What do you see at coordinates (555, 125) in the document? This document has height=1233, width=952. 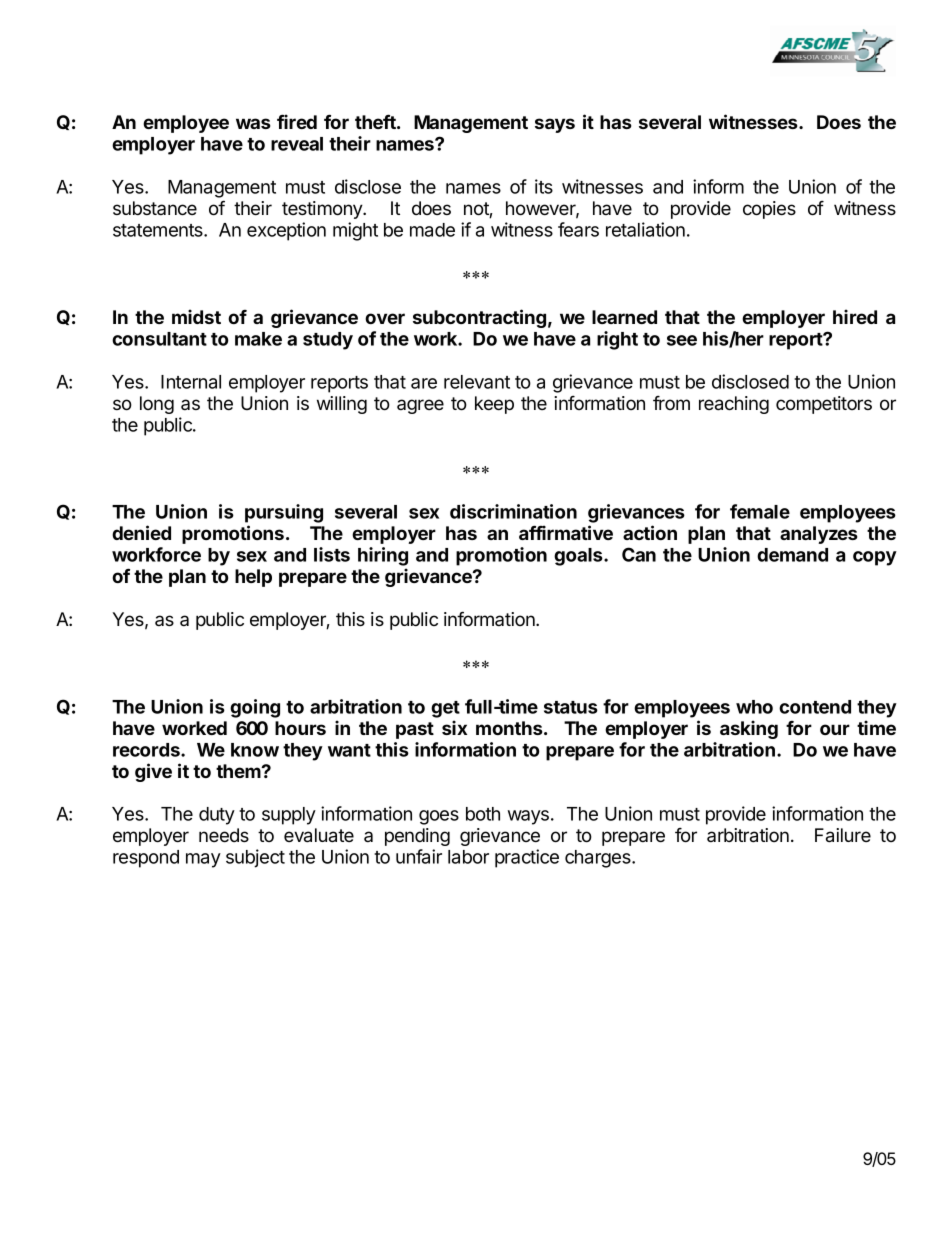 I see `says` at bounding box center [555, 125].
